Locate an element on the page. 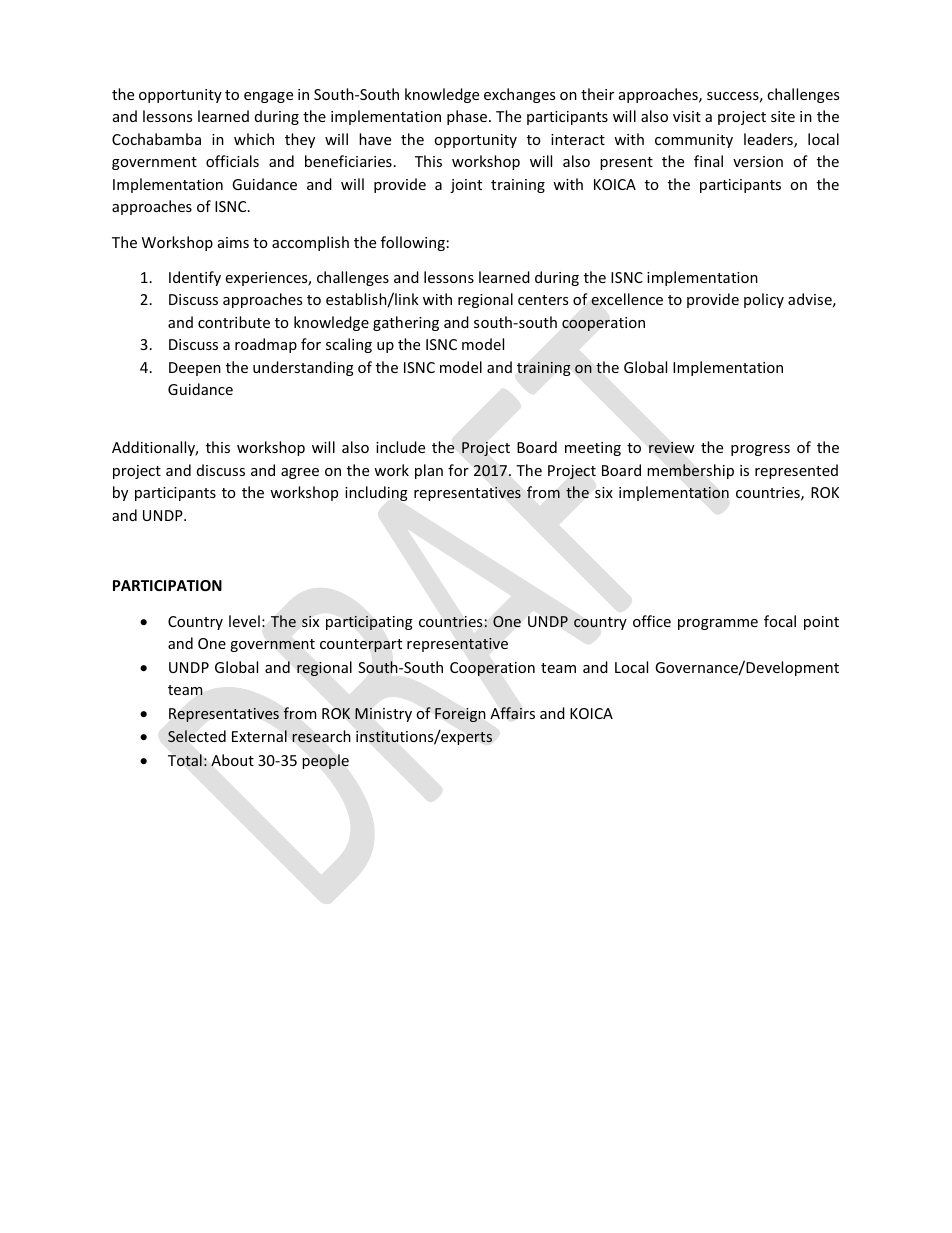 The width and height of the image is (952, 1233). site is located at coordinates (783, 116).
